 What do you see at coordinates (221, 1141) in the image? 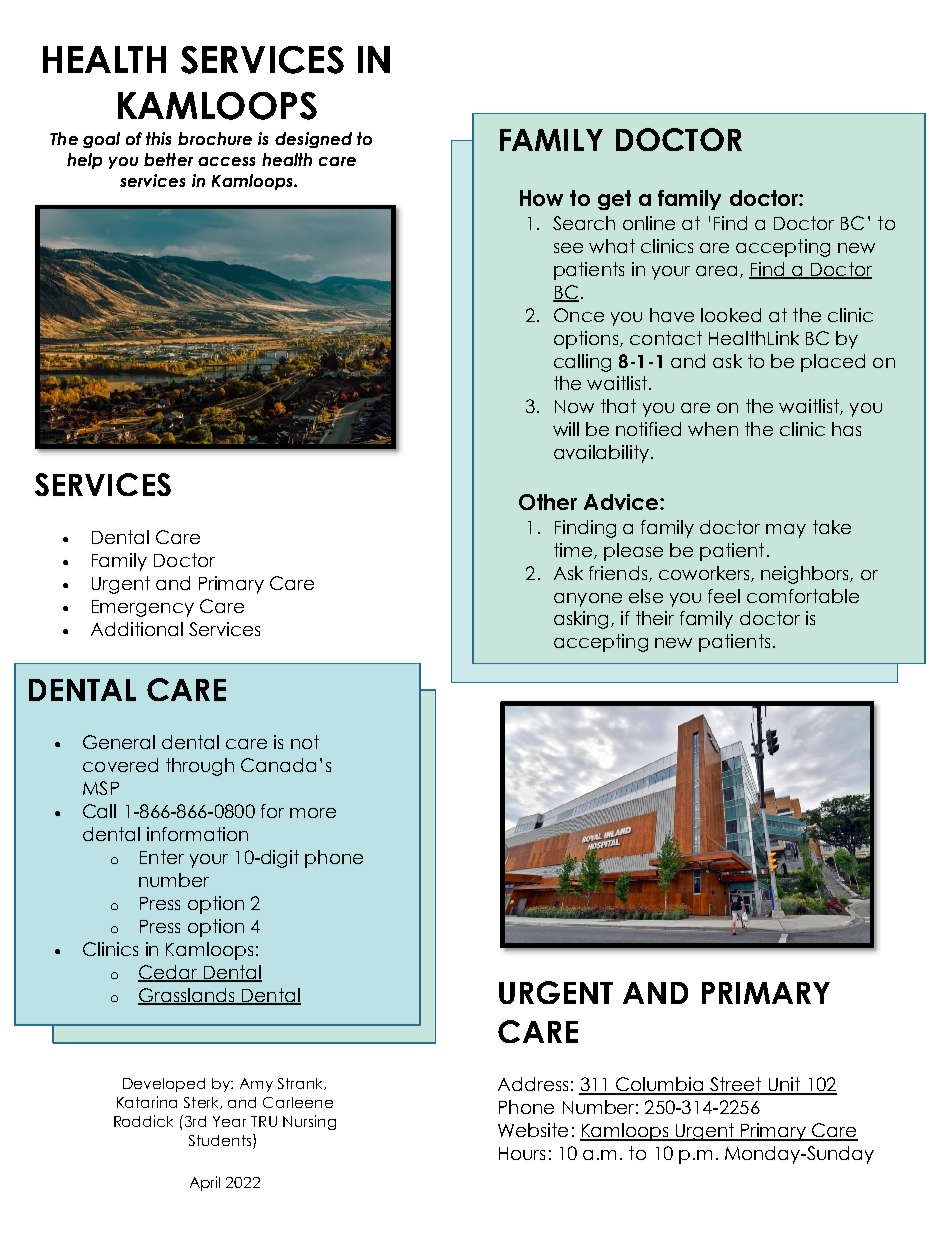
I see `Students` at bounding box center [221, 1141].
